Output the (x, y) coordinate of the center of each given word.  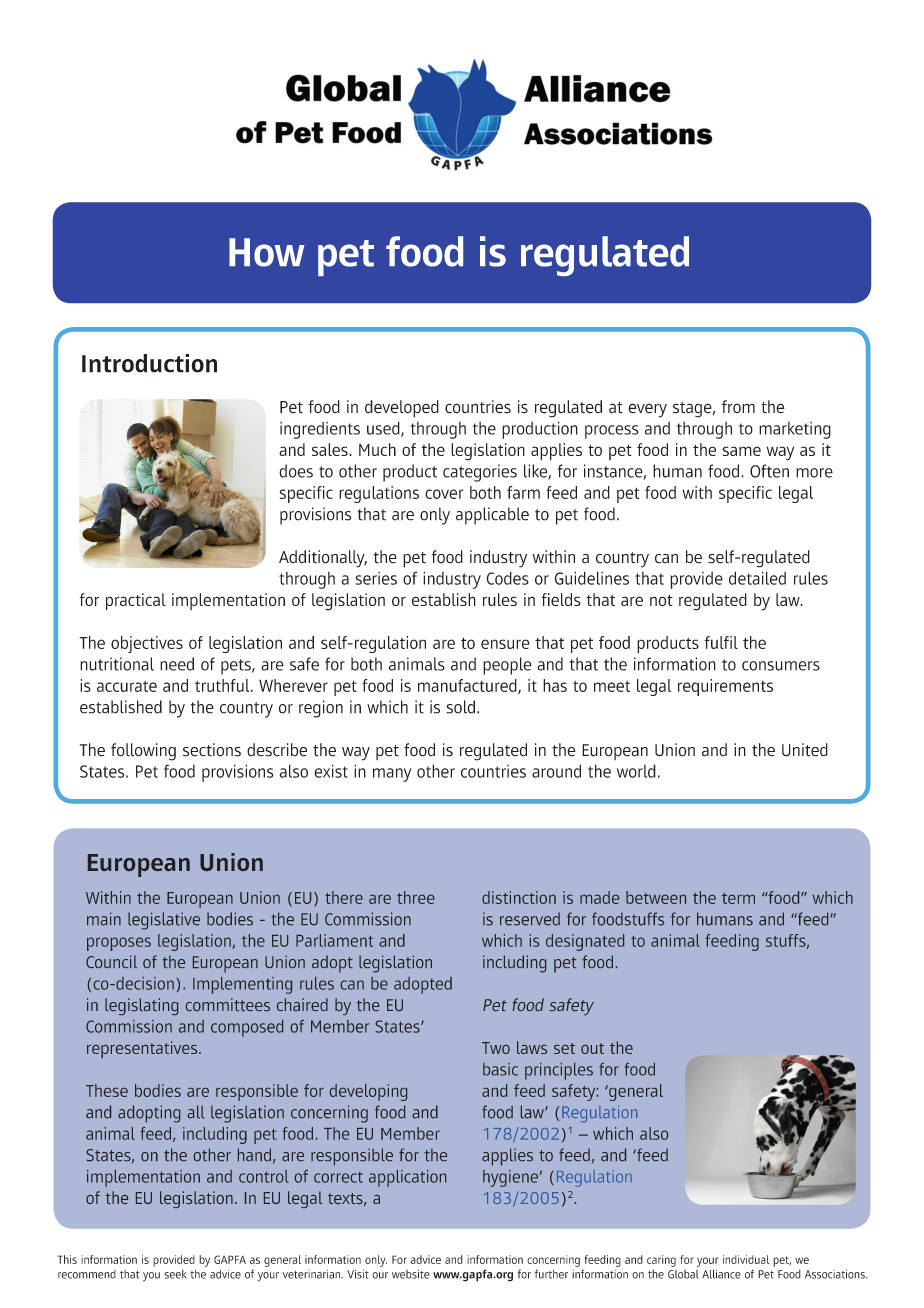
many (392, 775)
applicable (492, 516)
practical (136, 602)
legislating (141, 1006)
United (805, 750)
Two (496, 1048)
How (267, 252)
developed (402, 409)
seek (175, 1274)
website (411, 1274)
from (738, 406)
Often (769, 471)
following (143, 752)
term (738, 898)
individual (746, 1259)
